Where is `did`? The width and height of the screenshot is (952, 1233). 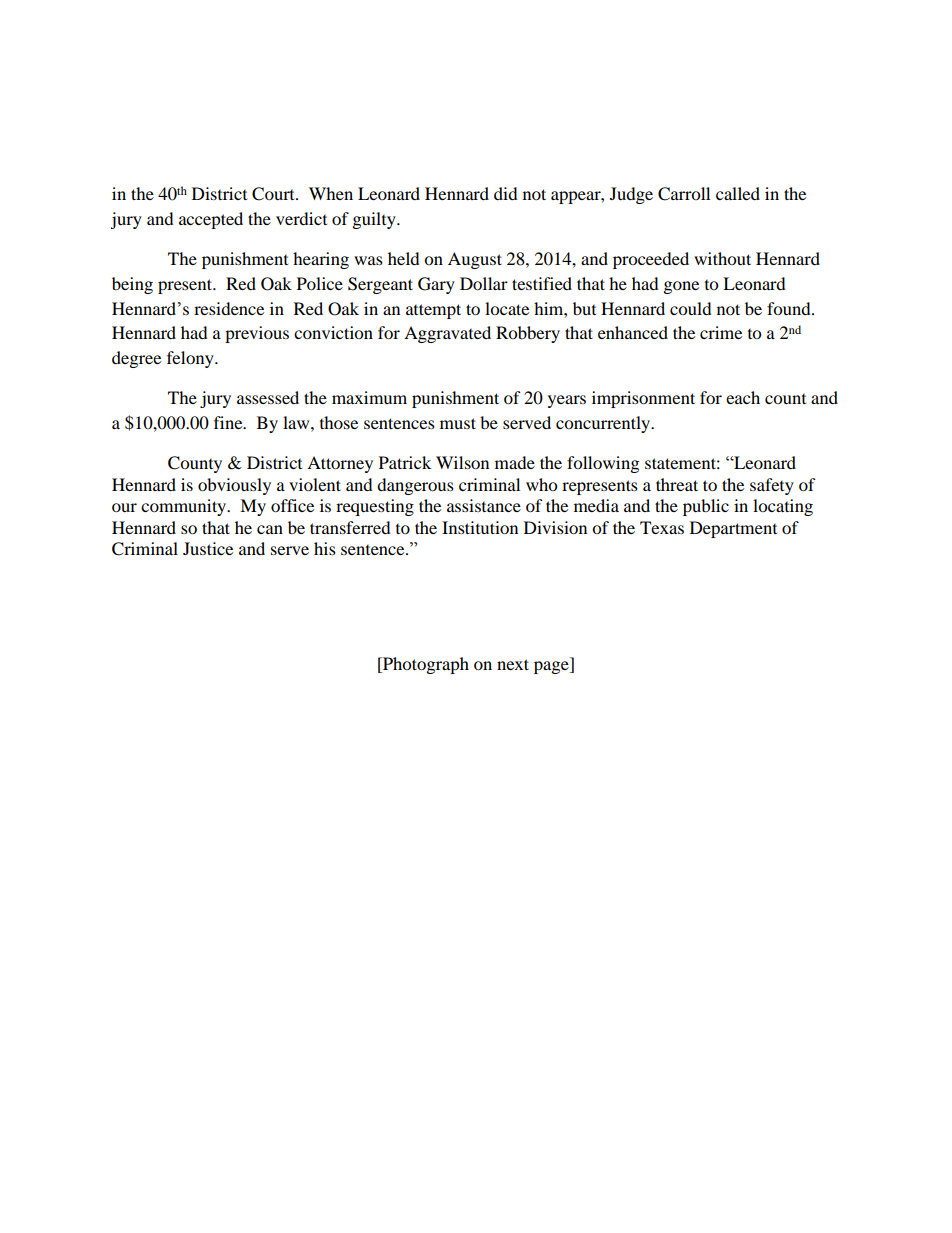
did is located at coordinates (506, 193).
